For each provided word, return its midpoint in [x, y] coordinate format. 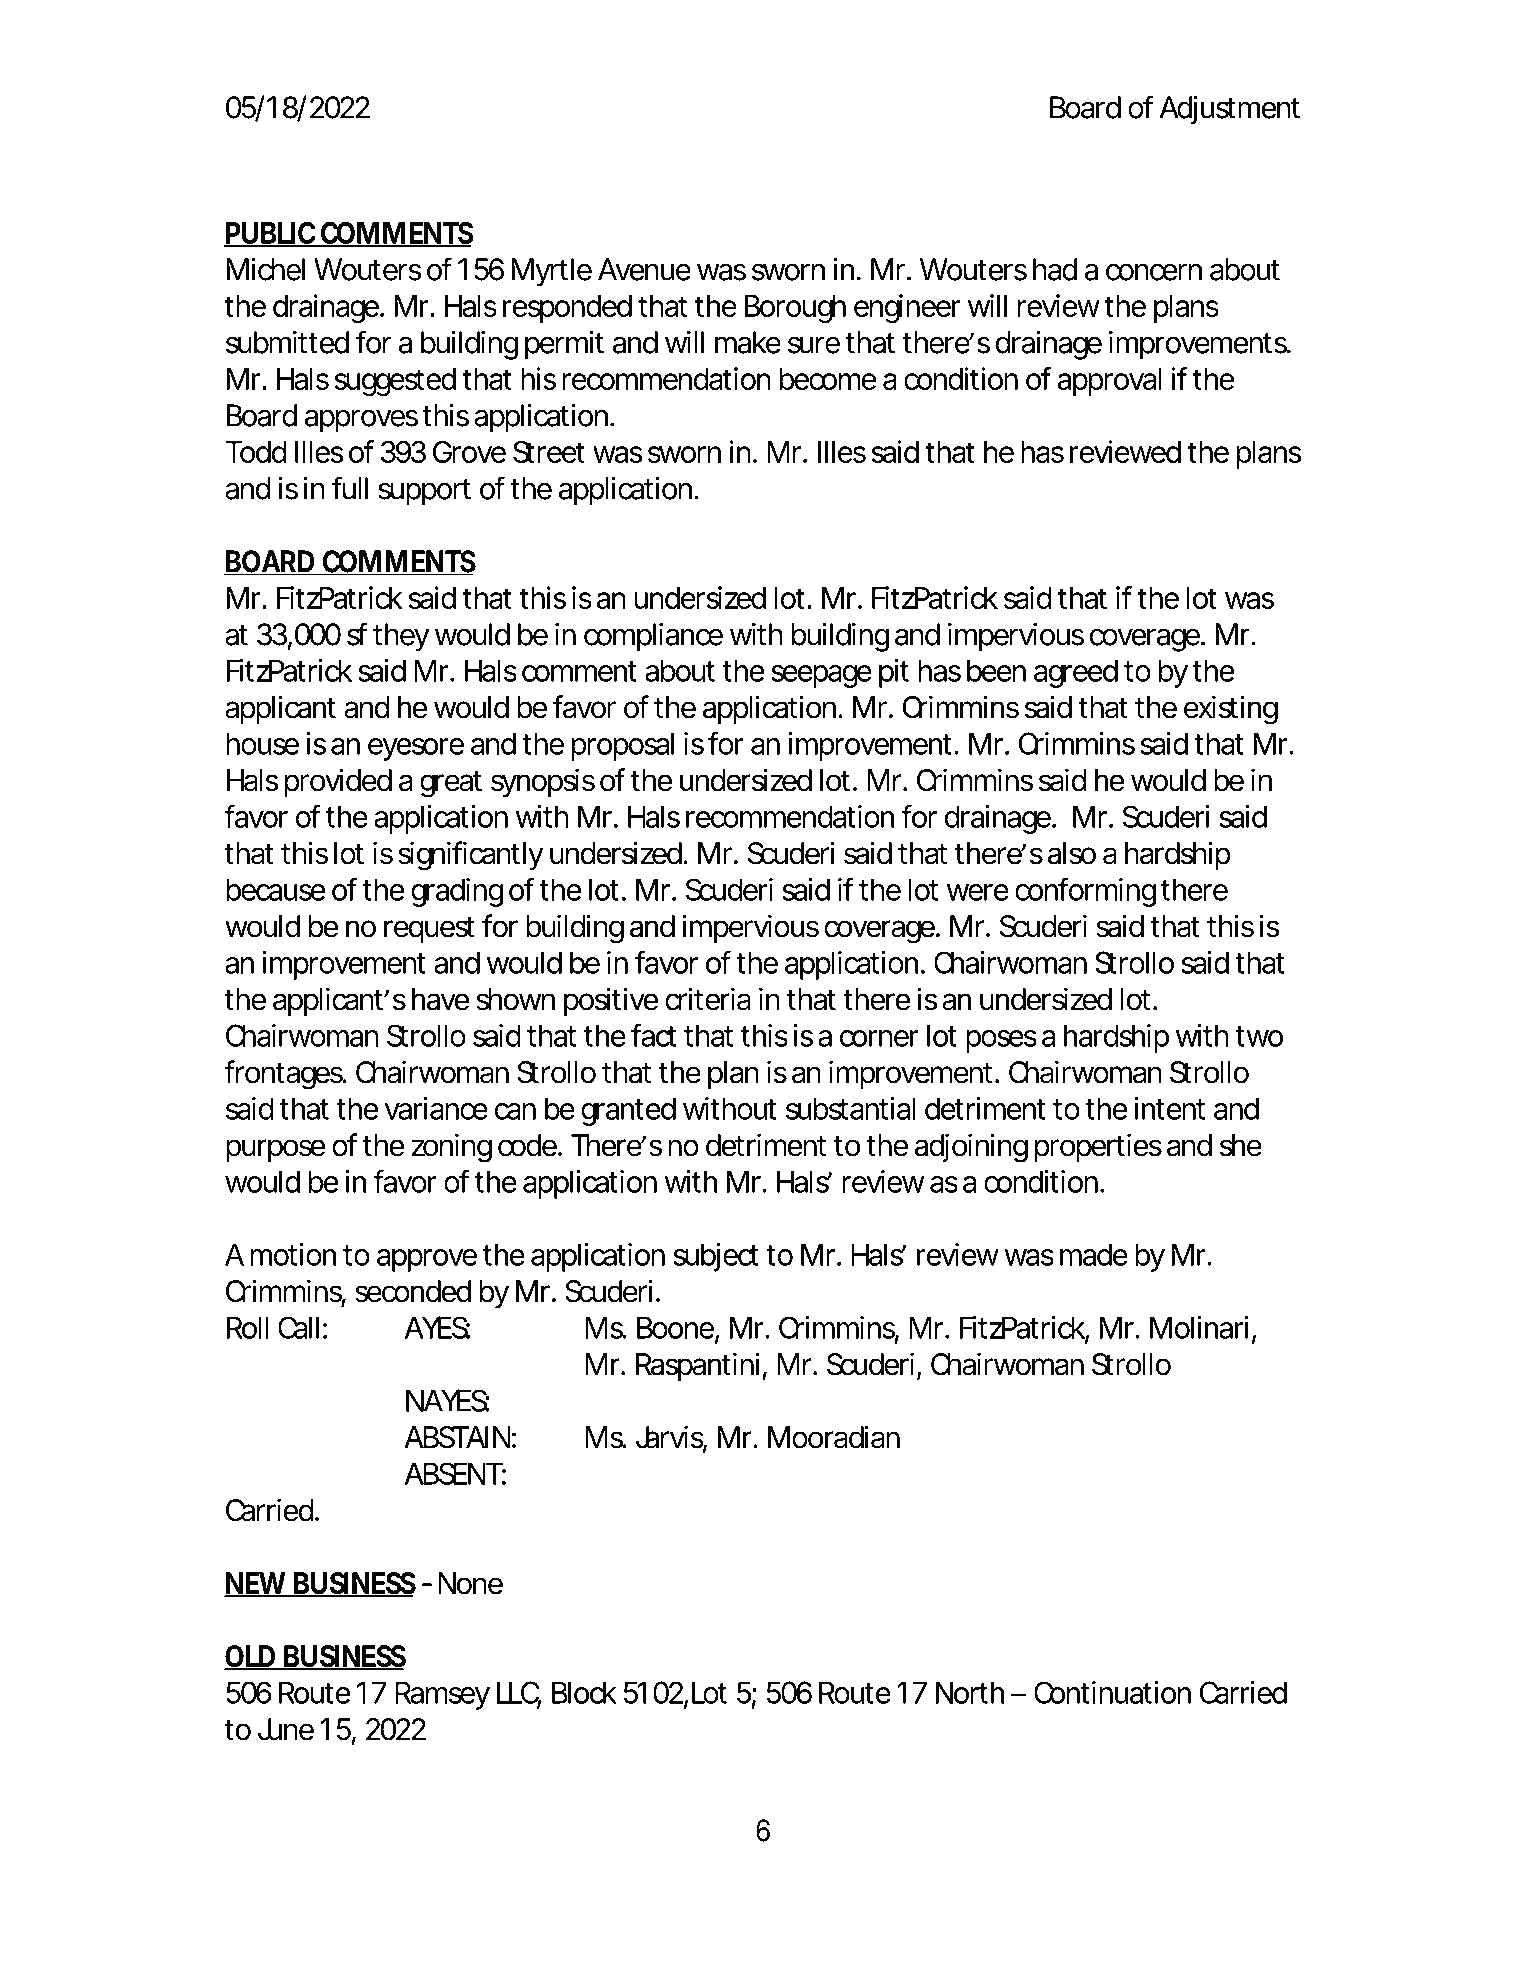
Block [584, 1692]
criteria [708, 999]
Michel [266, 269]
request [429, 929]
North [970, 1692]
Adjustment [1229, 110]
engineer [907, 308]
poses [1001, 1041]
